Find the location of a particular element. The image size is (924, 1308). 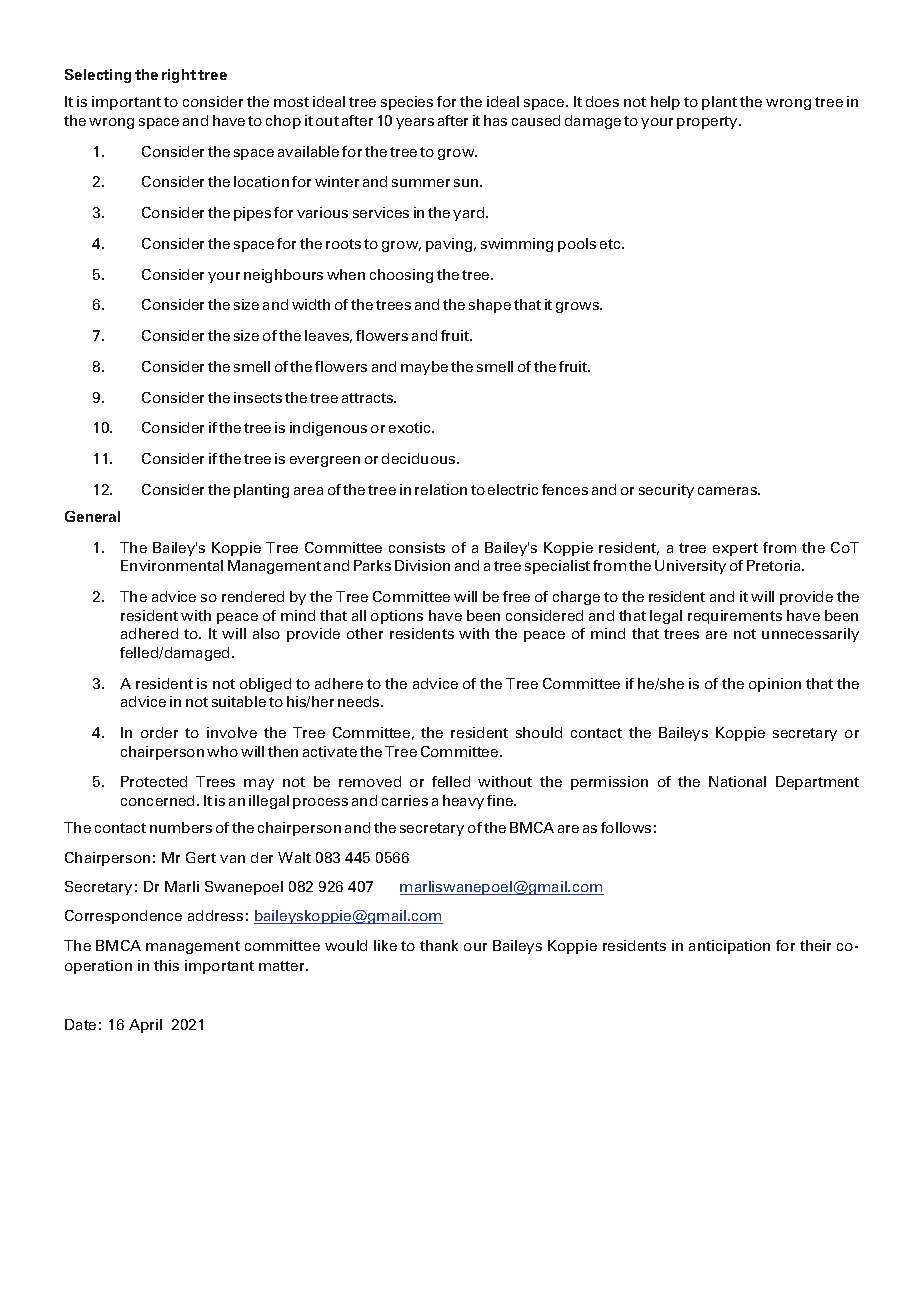

neighbours is located at coordinates (283, 276).
